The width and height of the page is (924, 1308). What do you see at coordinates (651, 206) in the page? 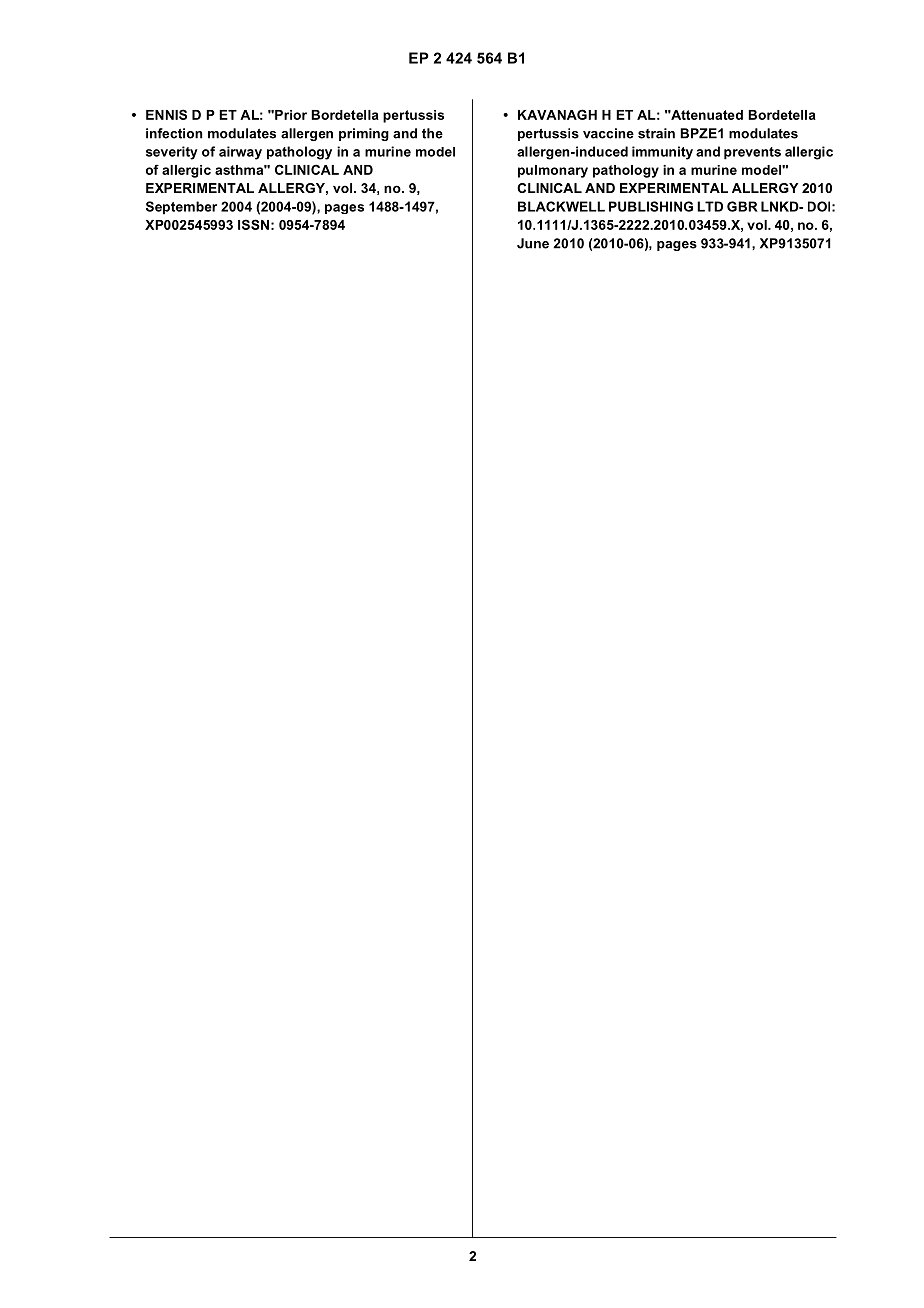
I see `PUBLISHING` at bounding box center [651, 206].
